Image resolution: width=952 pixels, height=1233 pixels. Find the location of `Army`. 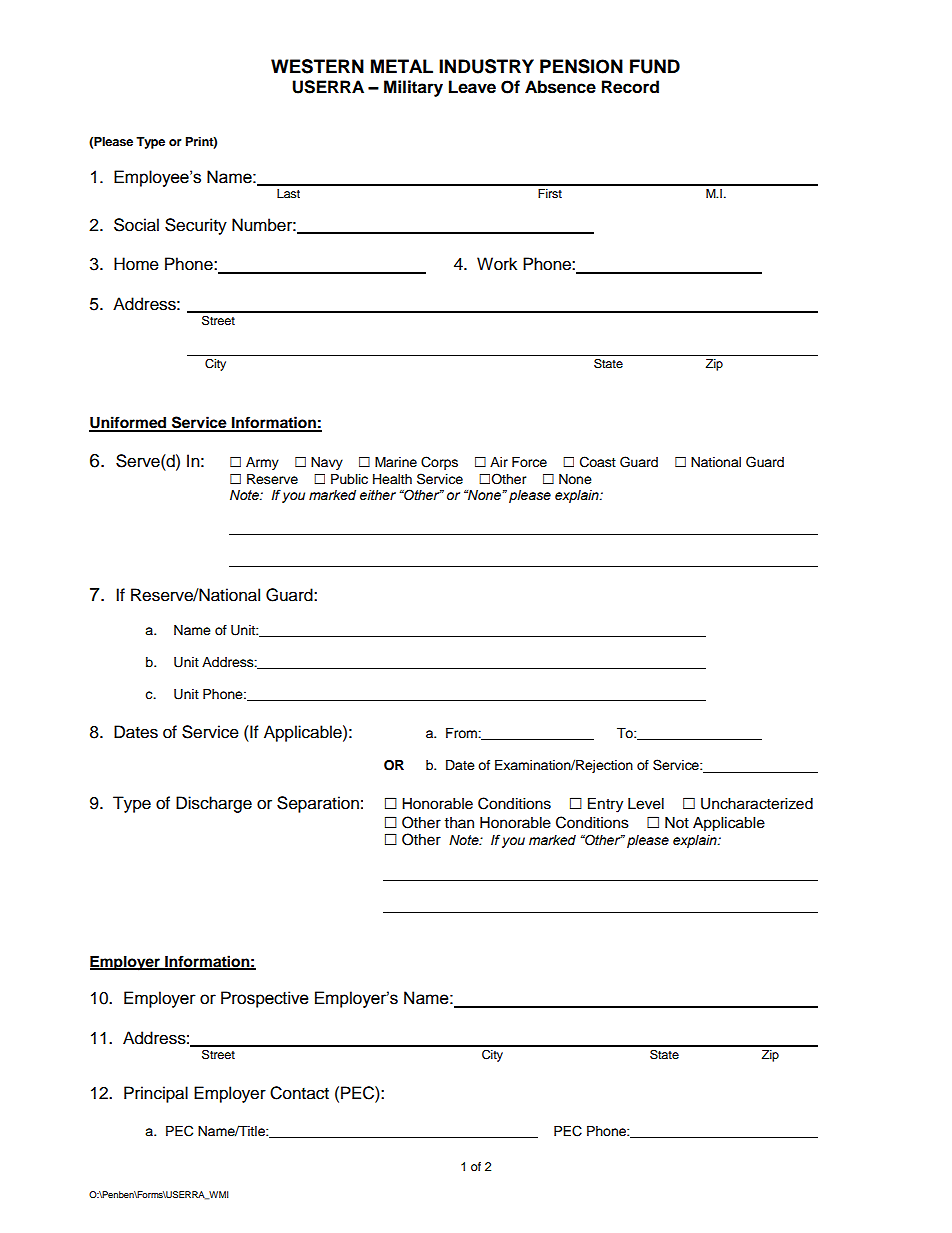

Army is located at coordinates (262, 463).
